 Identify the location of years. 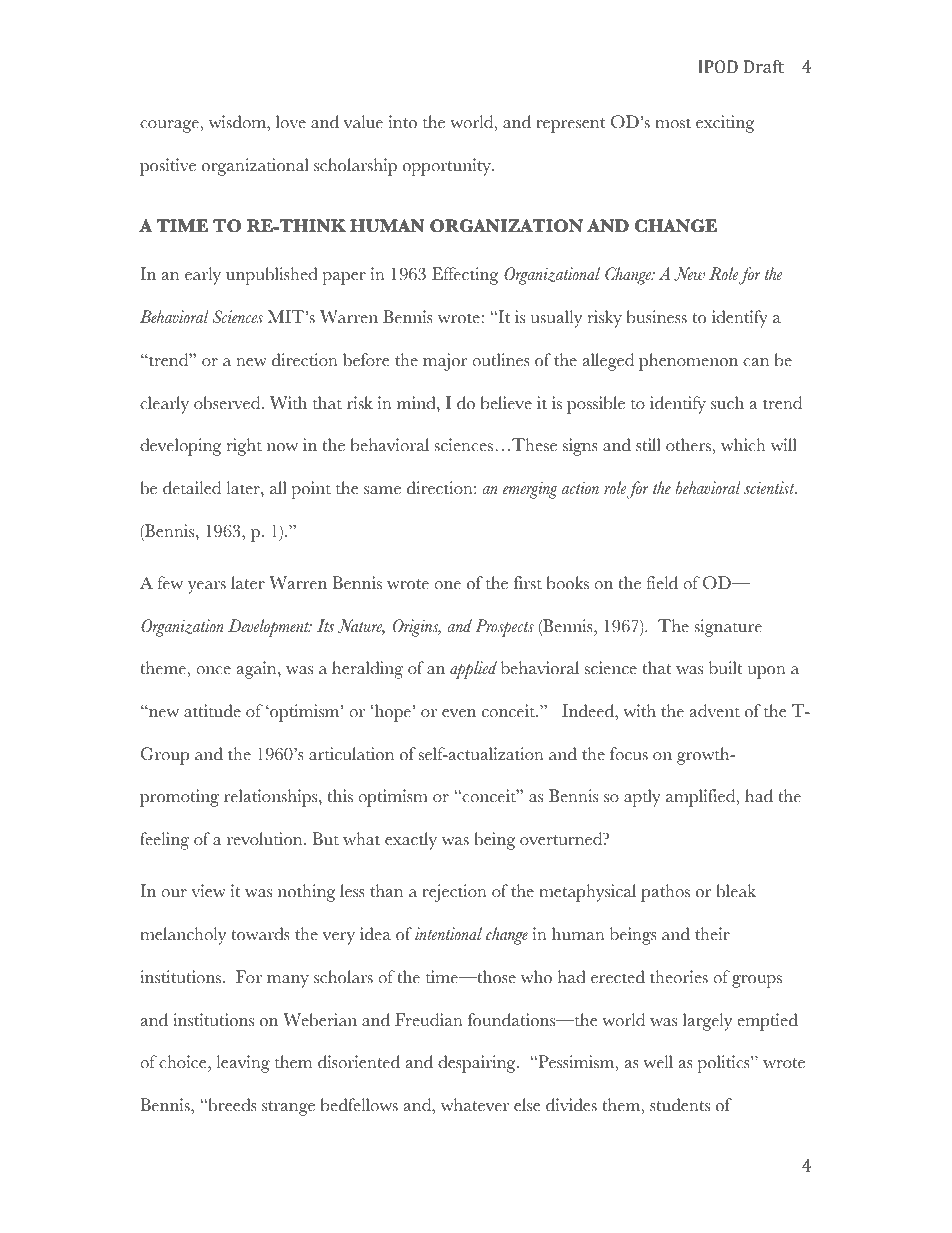
(207, 587).
